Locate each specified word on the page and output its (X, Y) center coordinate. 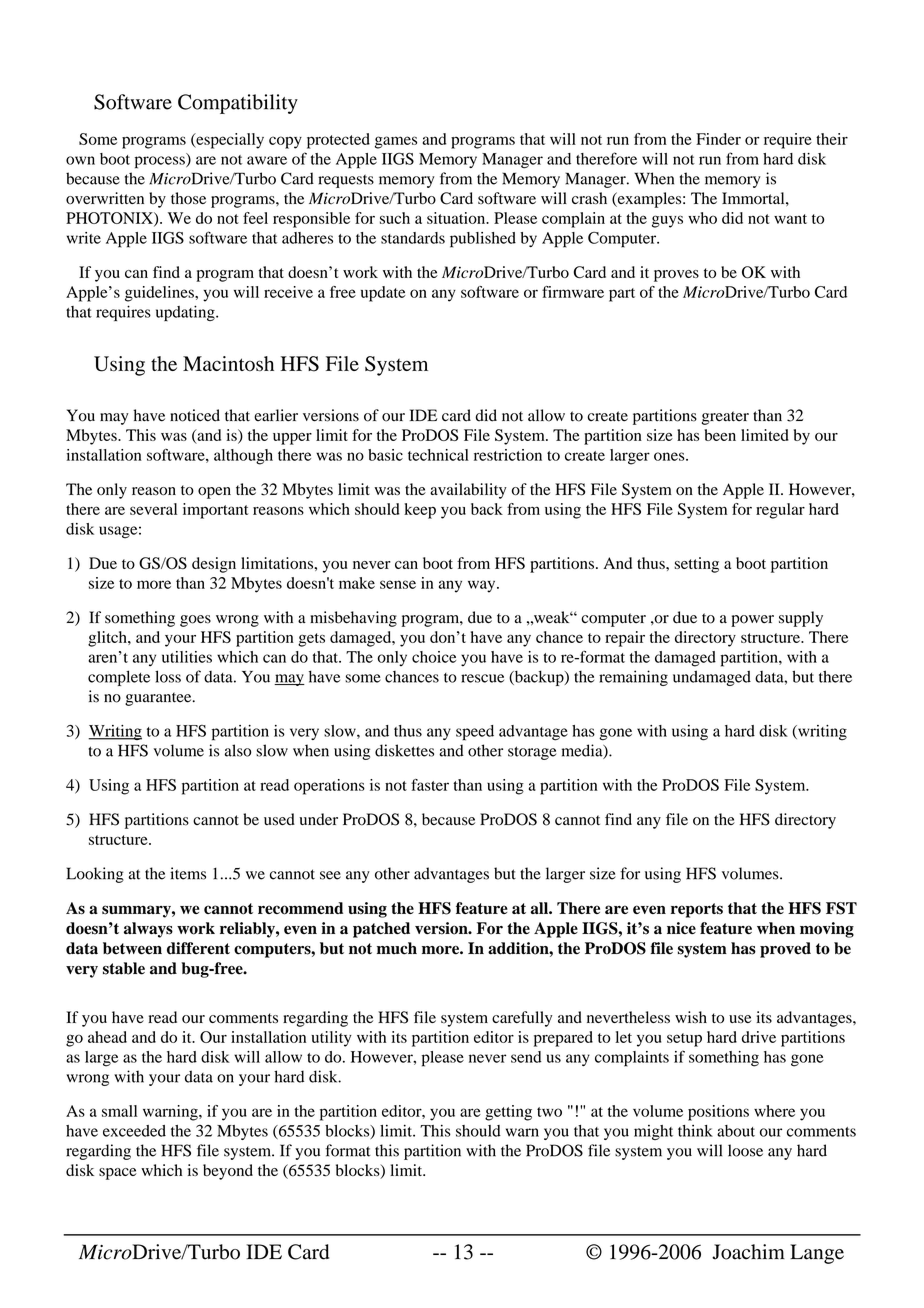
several (153, 509)
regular (780, 511)
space (118, 1174)
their (832, 139)
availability (468, 491)
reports (697, 910)
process (161, 162)
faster (430, 785)
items (188, 873)
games (396, 142)
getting (508, 1113)
